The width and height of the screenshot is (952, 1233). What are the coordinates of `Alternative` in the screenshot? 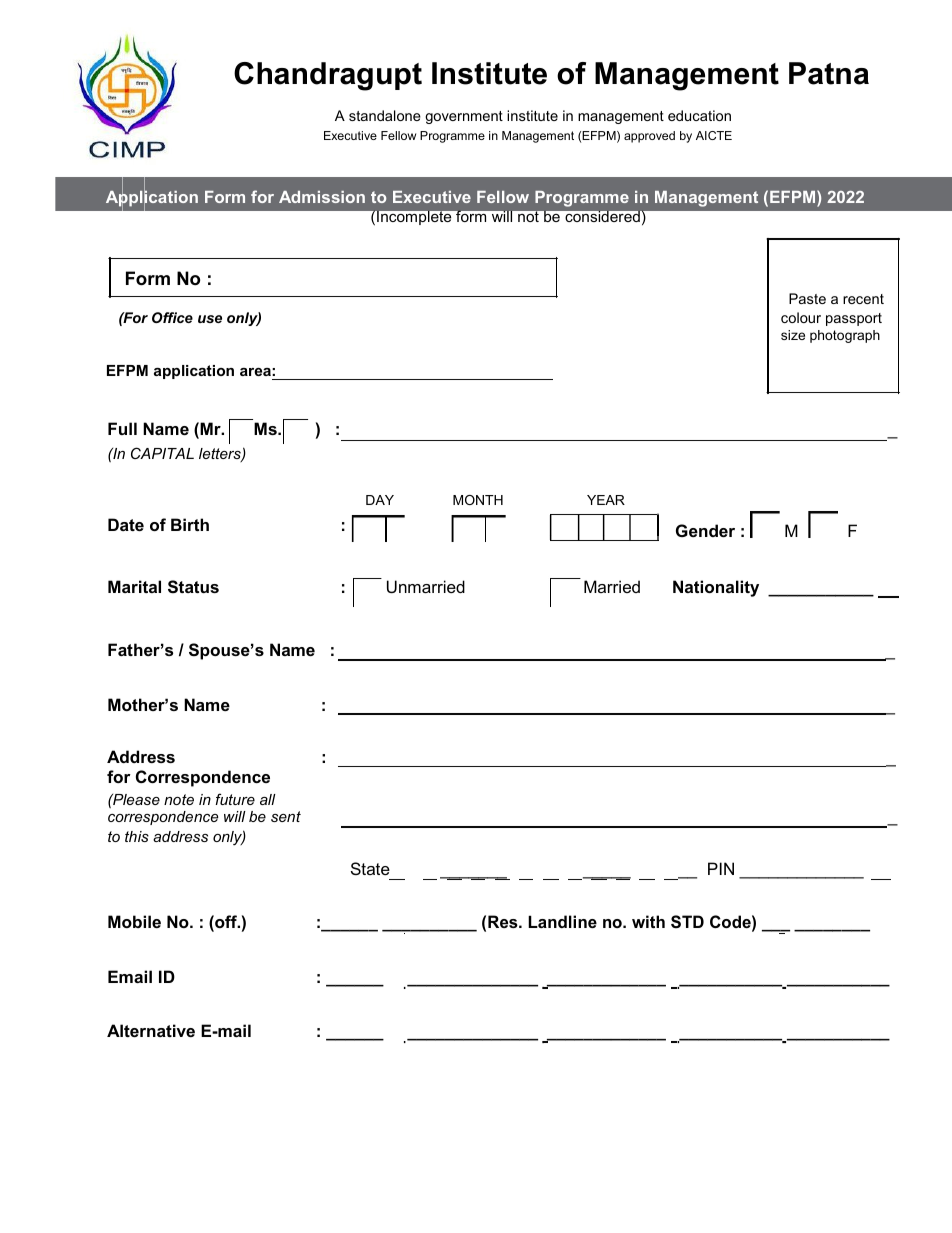 It's located at (151, 1030).
